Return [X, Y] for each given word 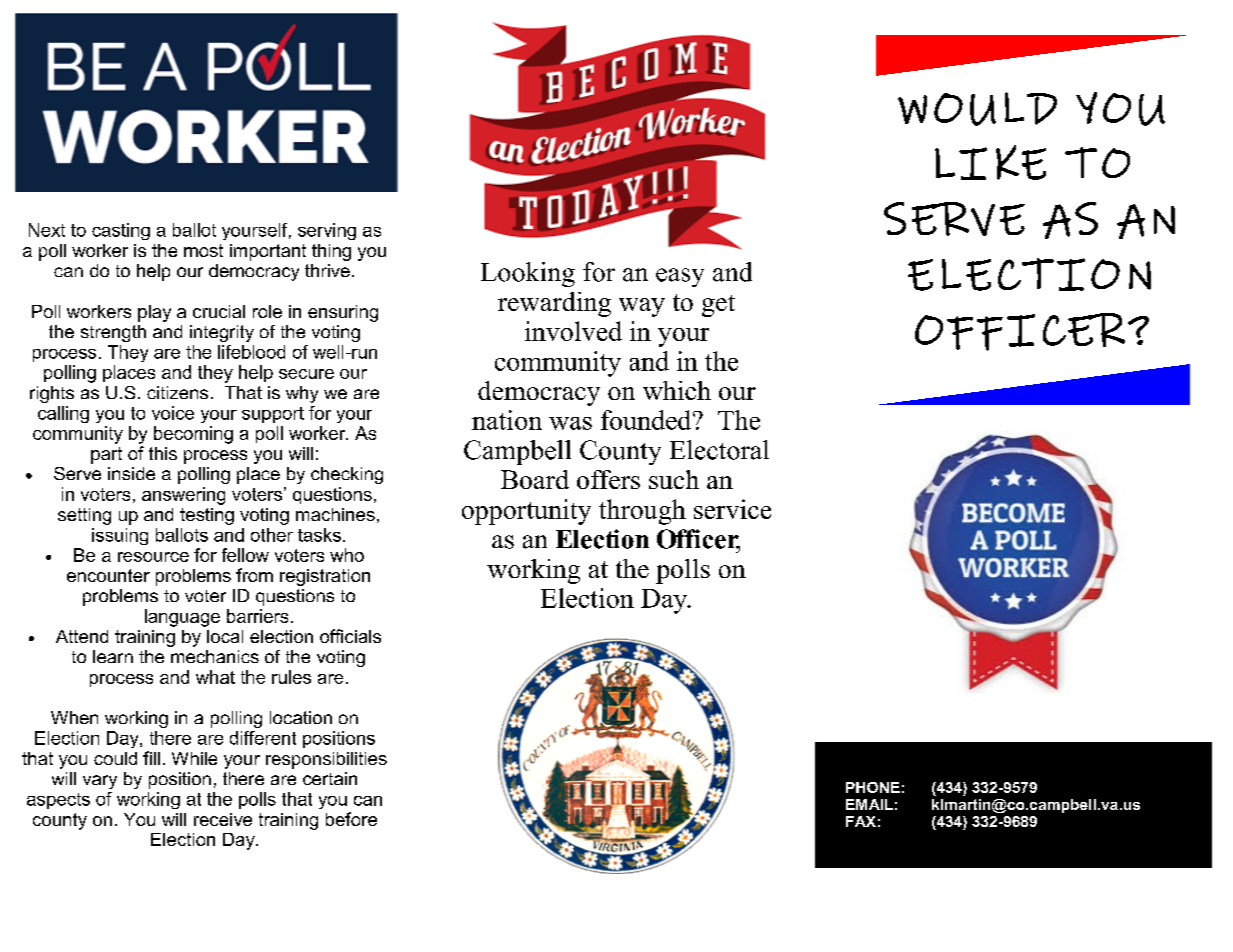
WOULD [977, 109]
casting [121, 231]
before [351, 819]
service [732, 509]
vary [100, 782]
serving [327, 231]
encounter [108, 575]
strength [113, 333]
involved [573, 331]
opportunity [526, 512]
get [718, 306]
